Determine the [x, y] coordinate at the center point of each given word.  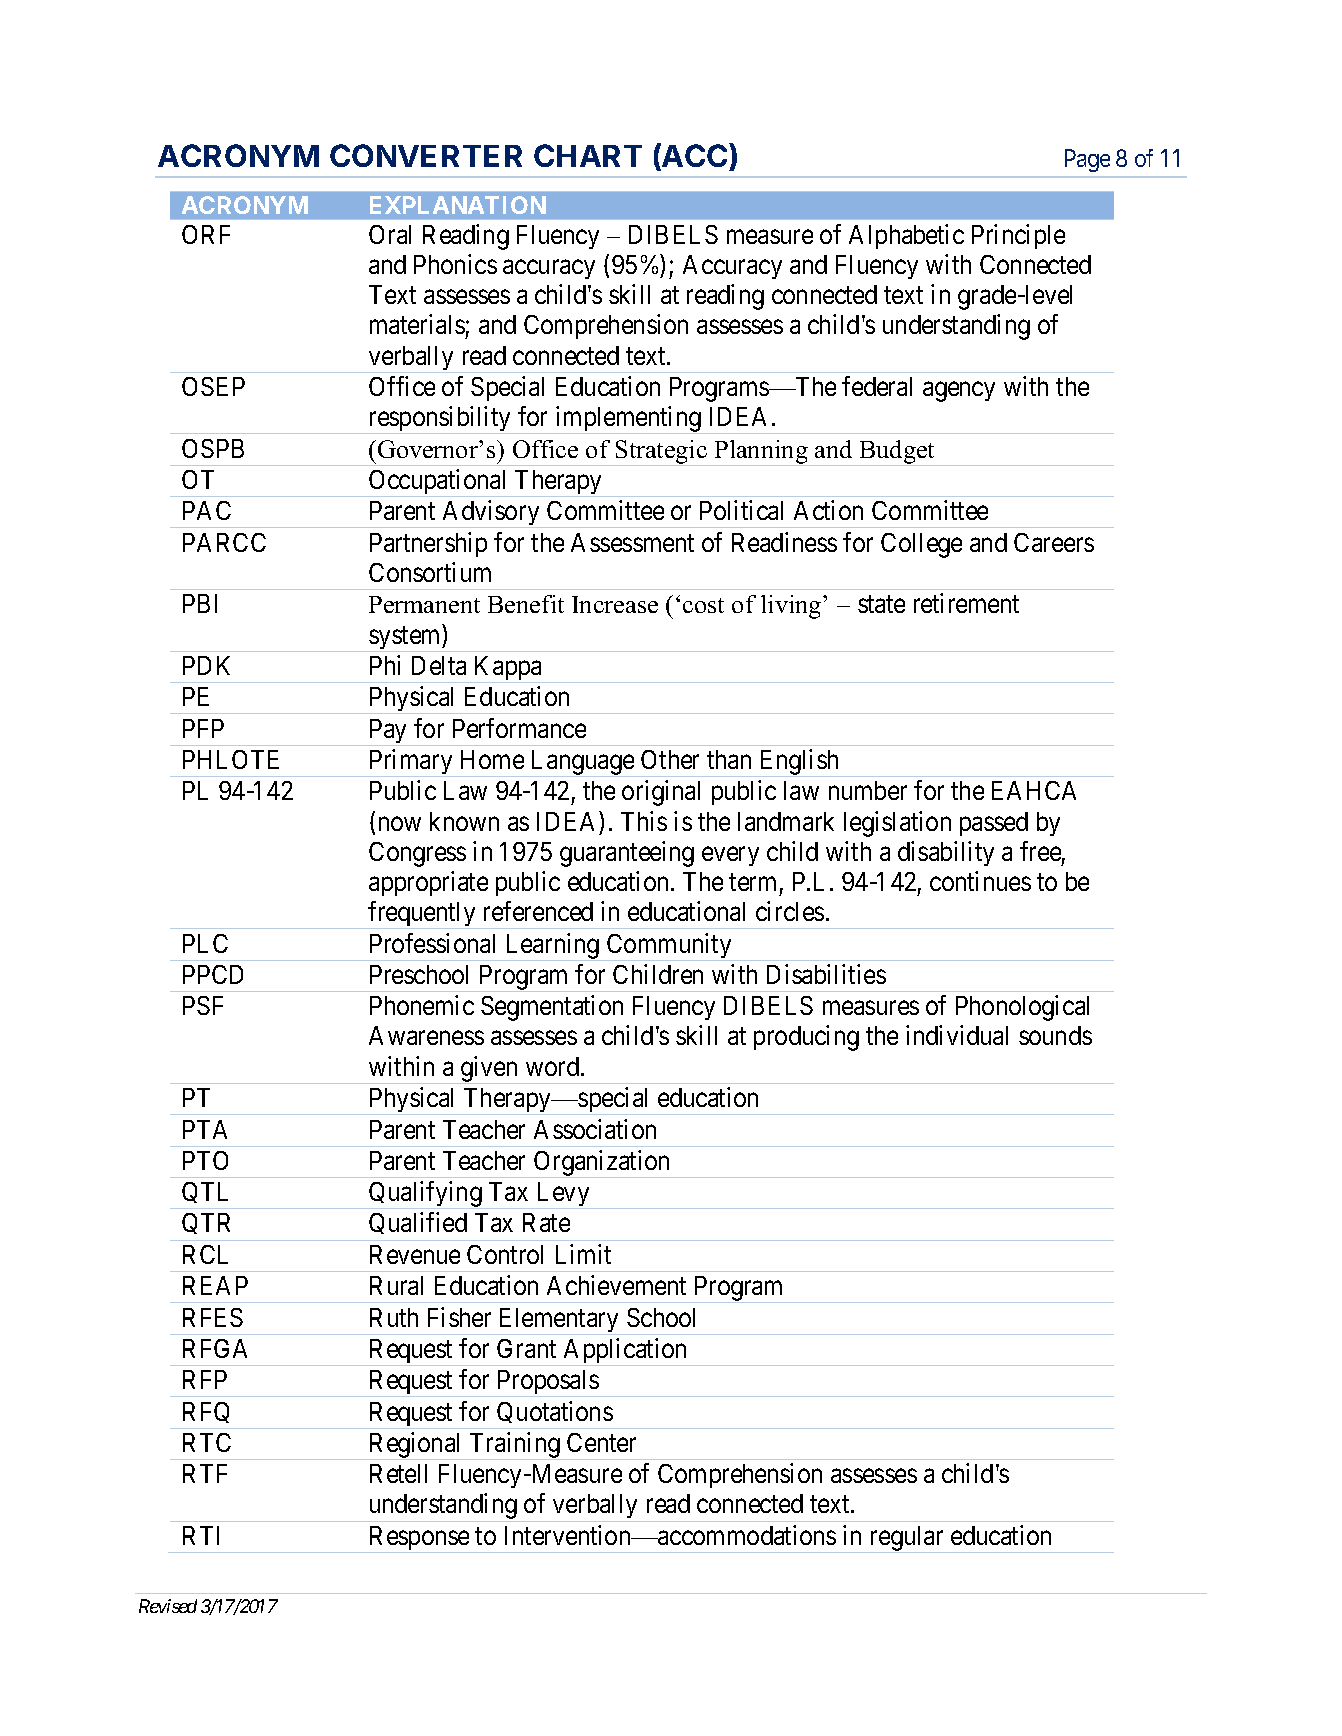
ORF [206, 234]
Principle [1018, 236]
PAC [207, 510]
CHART [588, 155]
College [921, 545]
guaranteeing [627, 854]
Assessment [632, 542]
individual [957, 1035]
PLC [205, 943]
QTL [207, 1195]
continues [980, 881]
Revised [168, 1606]
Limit [583, 1254]
